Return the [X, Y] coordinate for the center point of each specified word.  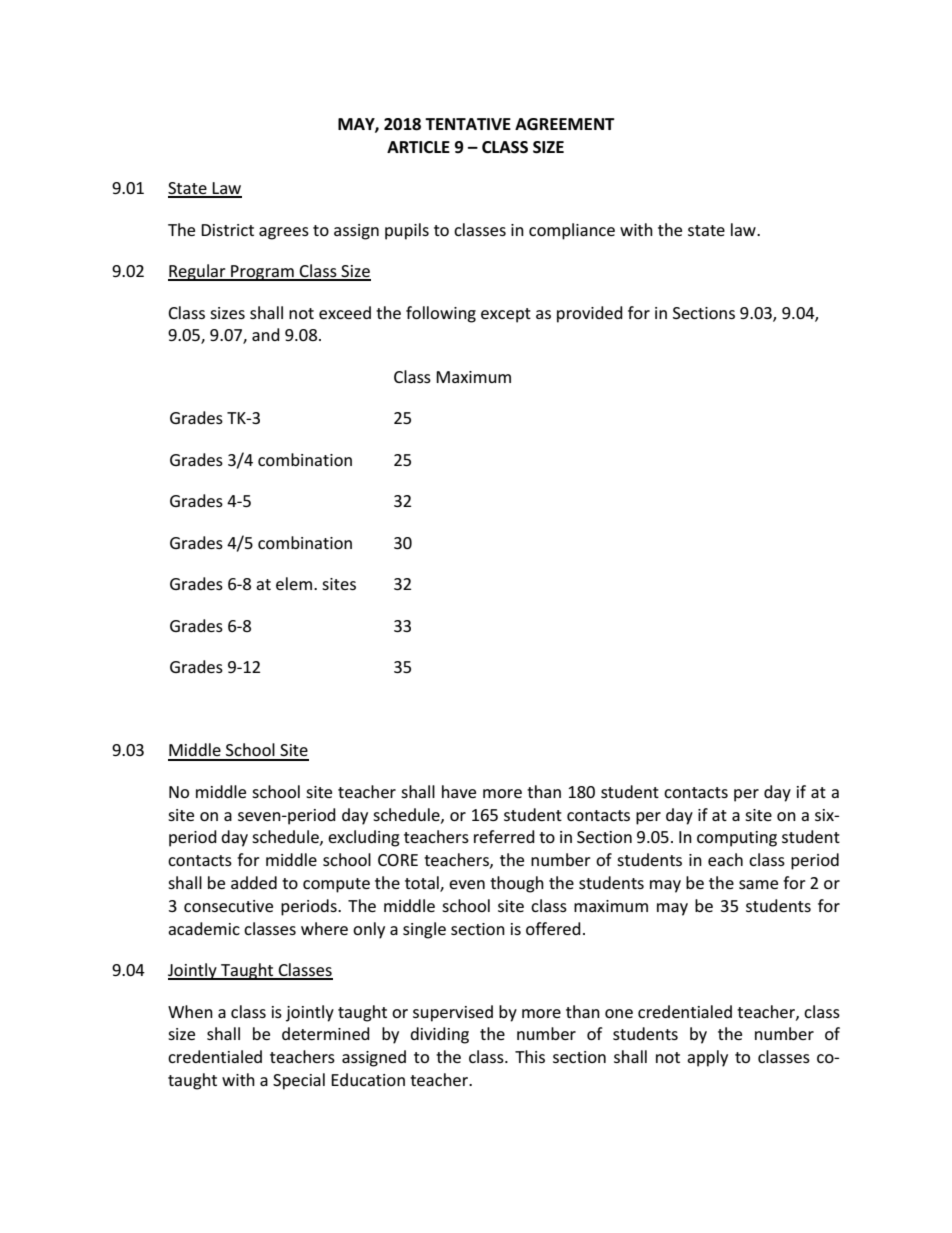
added [254, 882]
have [459, 791]
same [758, 884]
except [506, 315]
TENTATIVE [468, 124]
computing [737, 839]
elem [295, 583]
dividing [439, 1035]
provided [590, 314]
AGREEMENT [565, 124]
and [266, 334]
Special [299, 1081]
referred [504, 836]
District [227, 230]
